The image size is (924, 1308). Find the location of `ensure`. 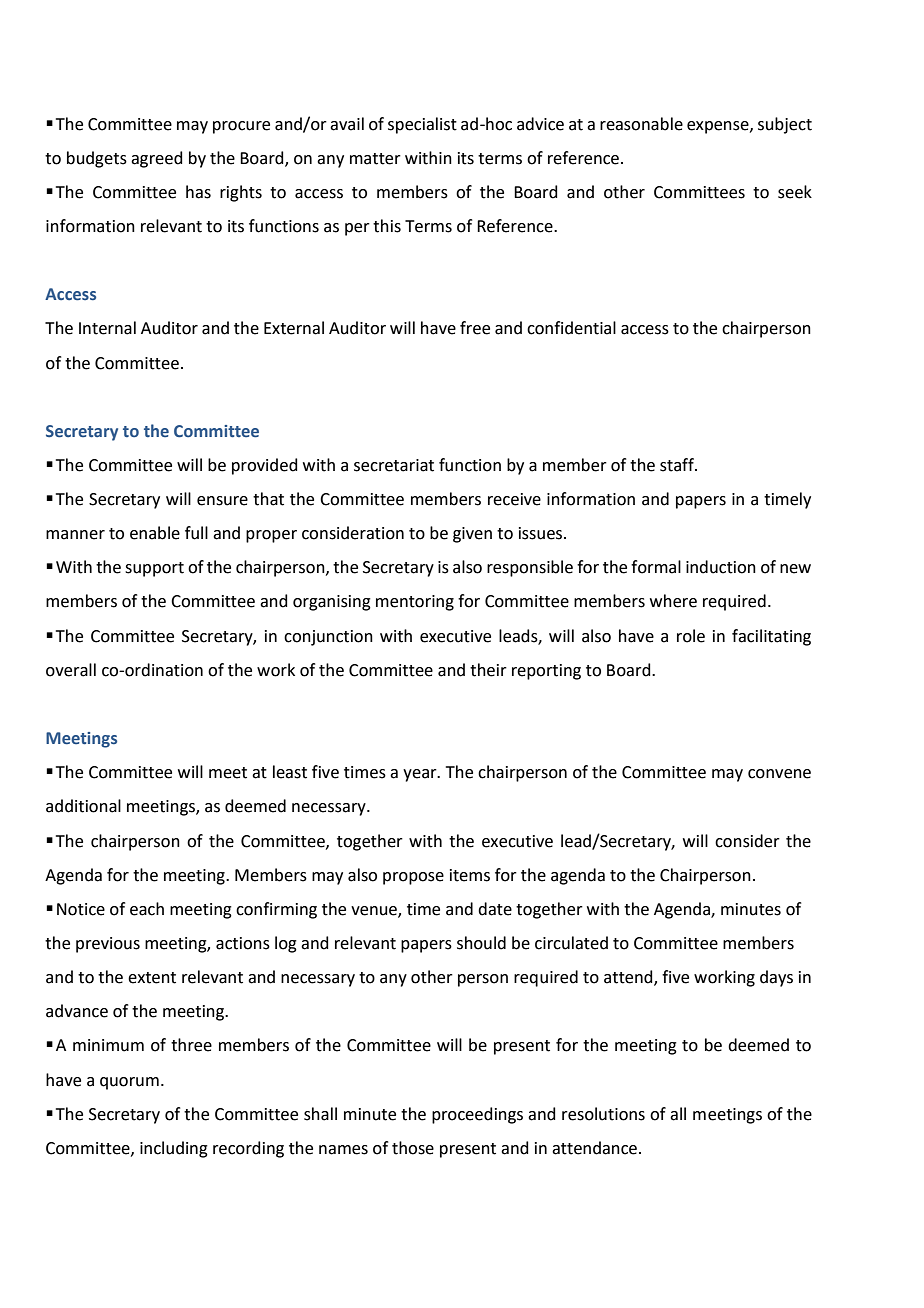

ensure is located at coordinates (222, 501).
